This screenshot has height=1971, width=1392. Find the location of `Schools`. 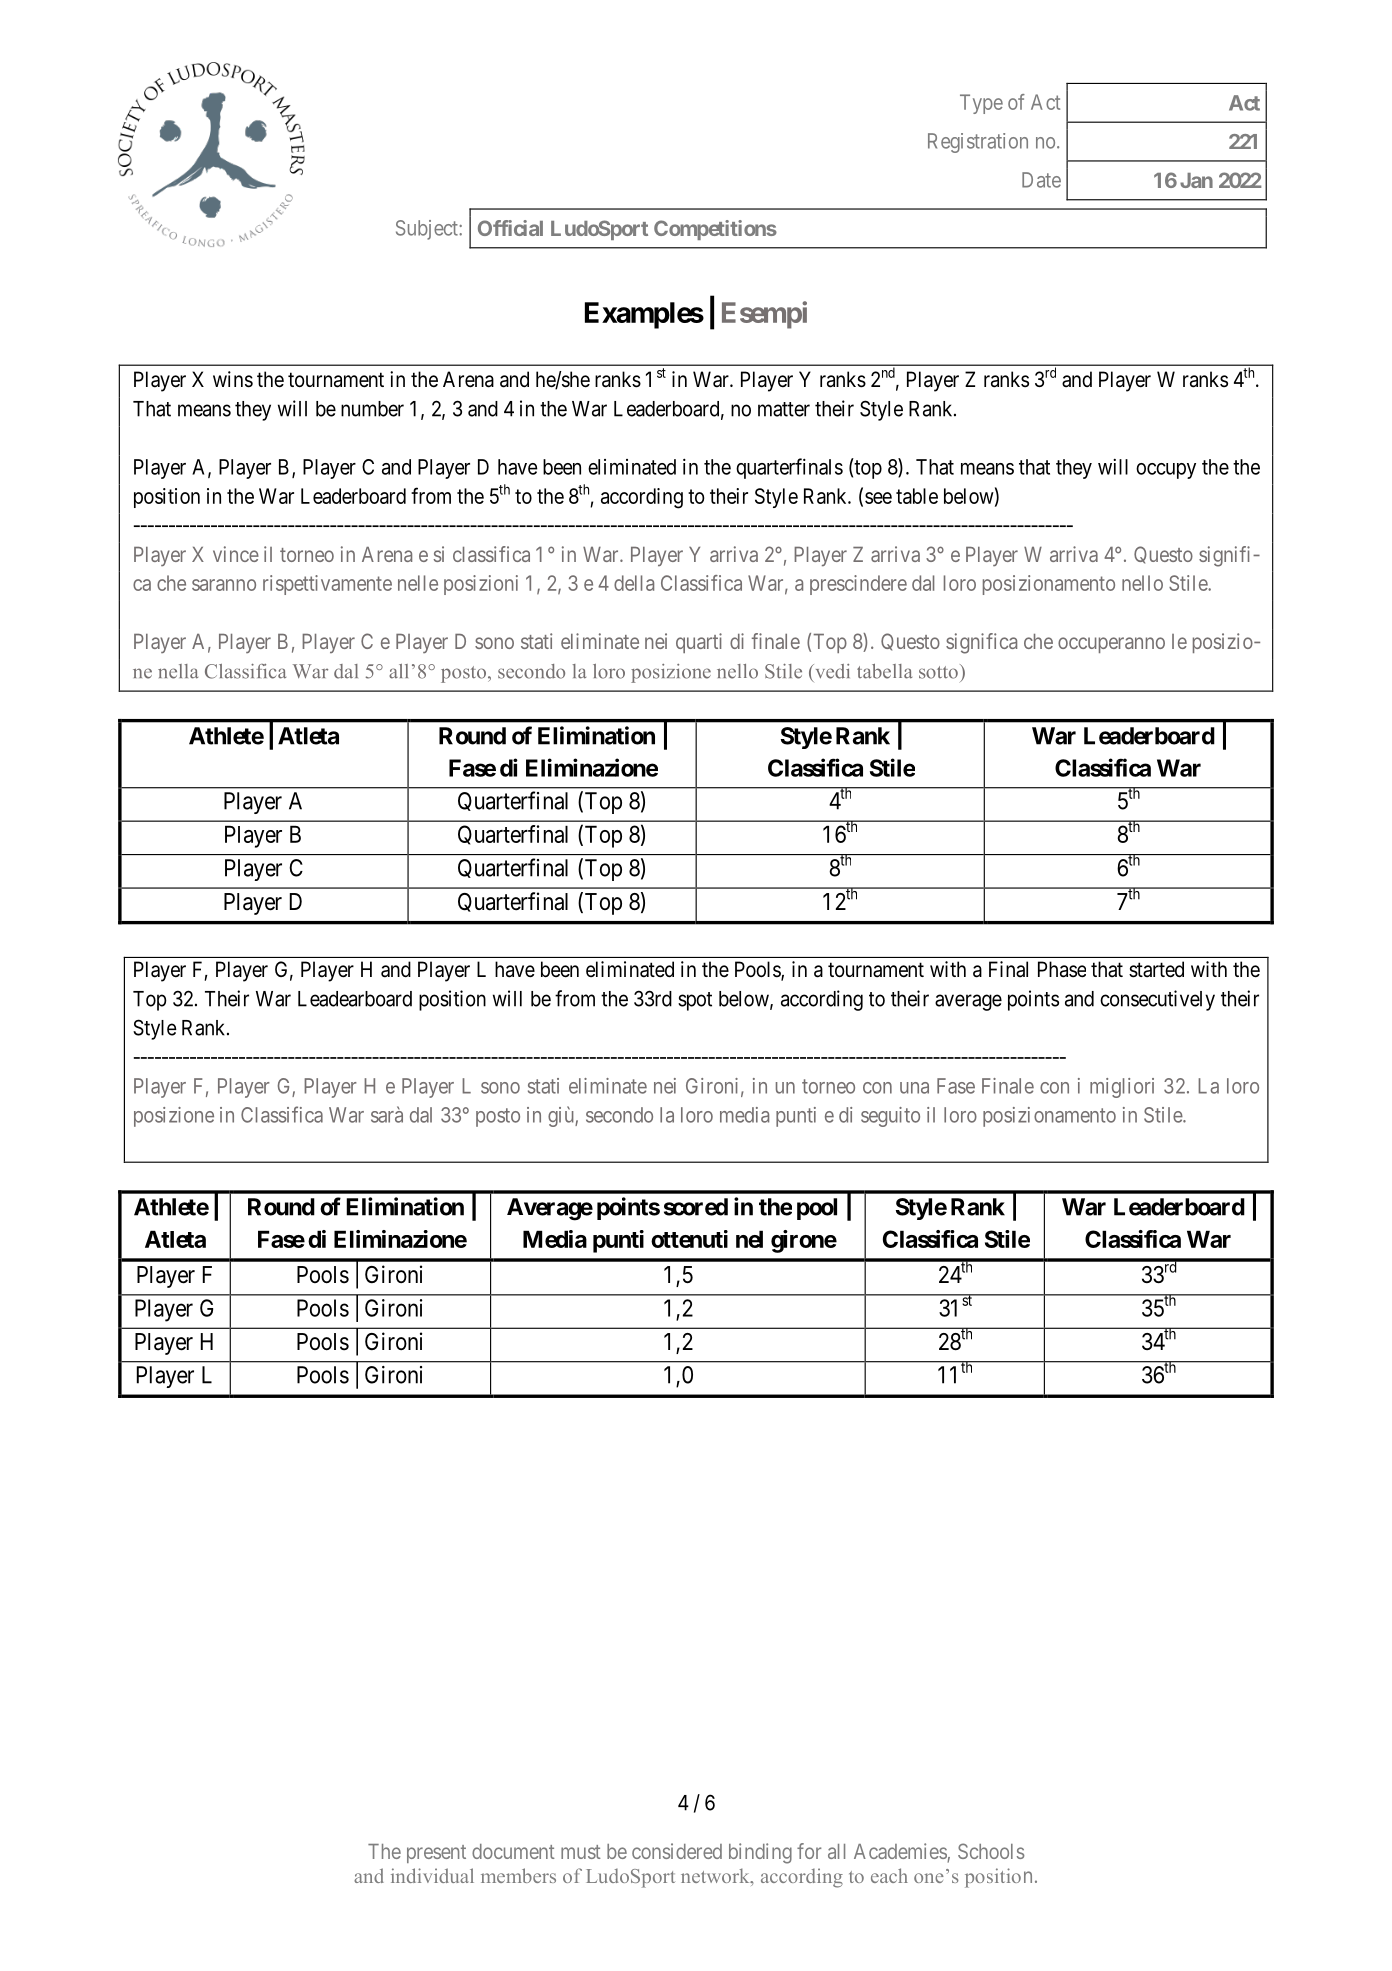

Schools is located at coordinates (991, 1851).
